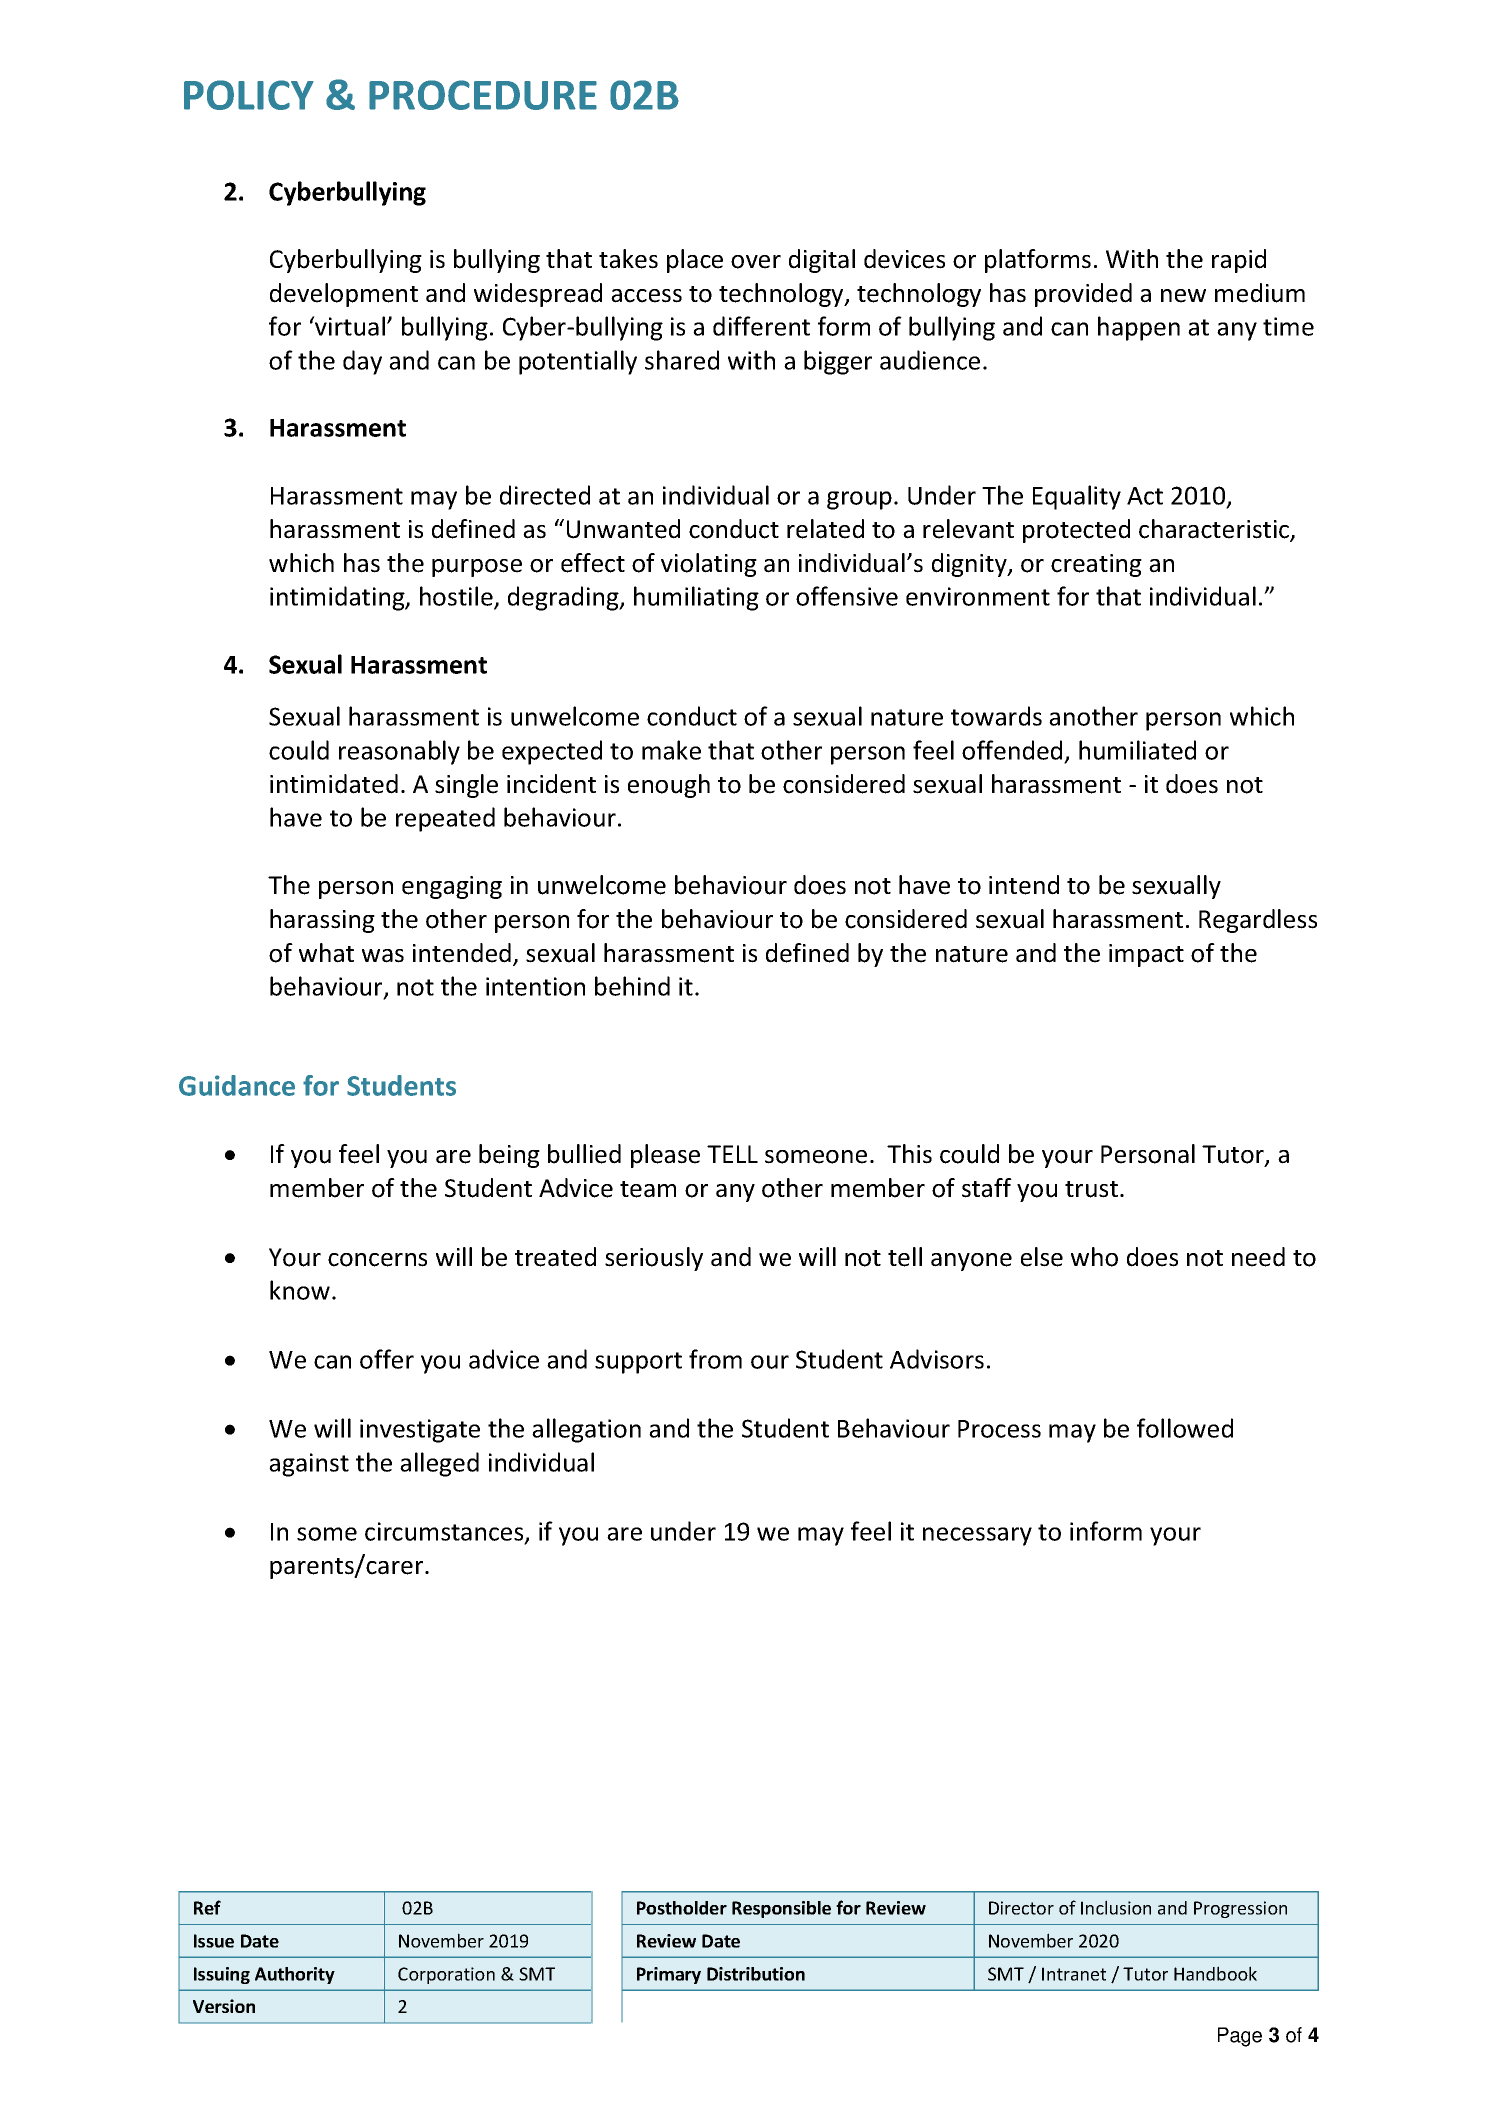  What do you see at coordinates (756, 1974) in the page?
I see `Distribution` at bounding box center [756, 1974].
